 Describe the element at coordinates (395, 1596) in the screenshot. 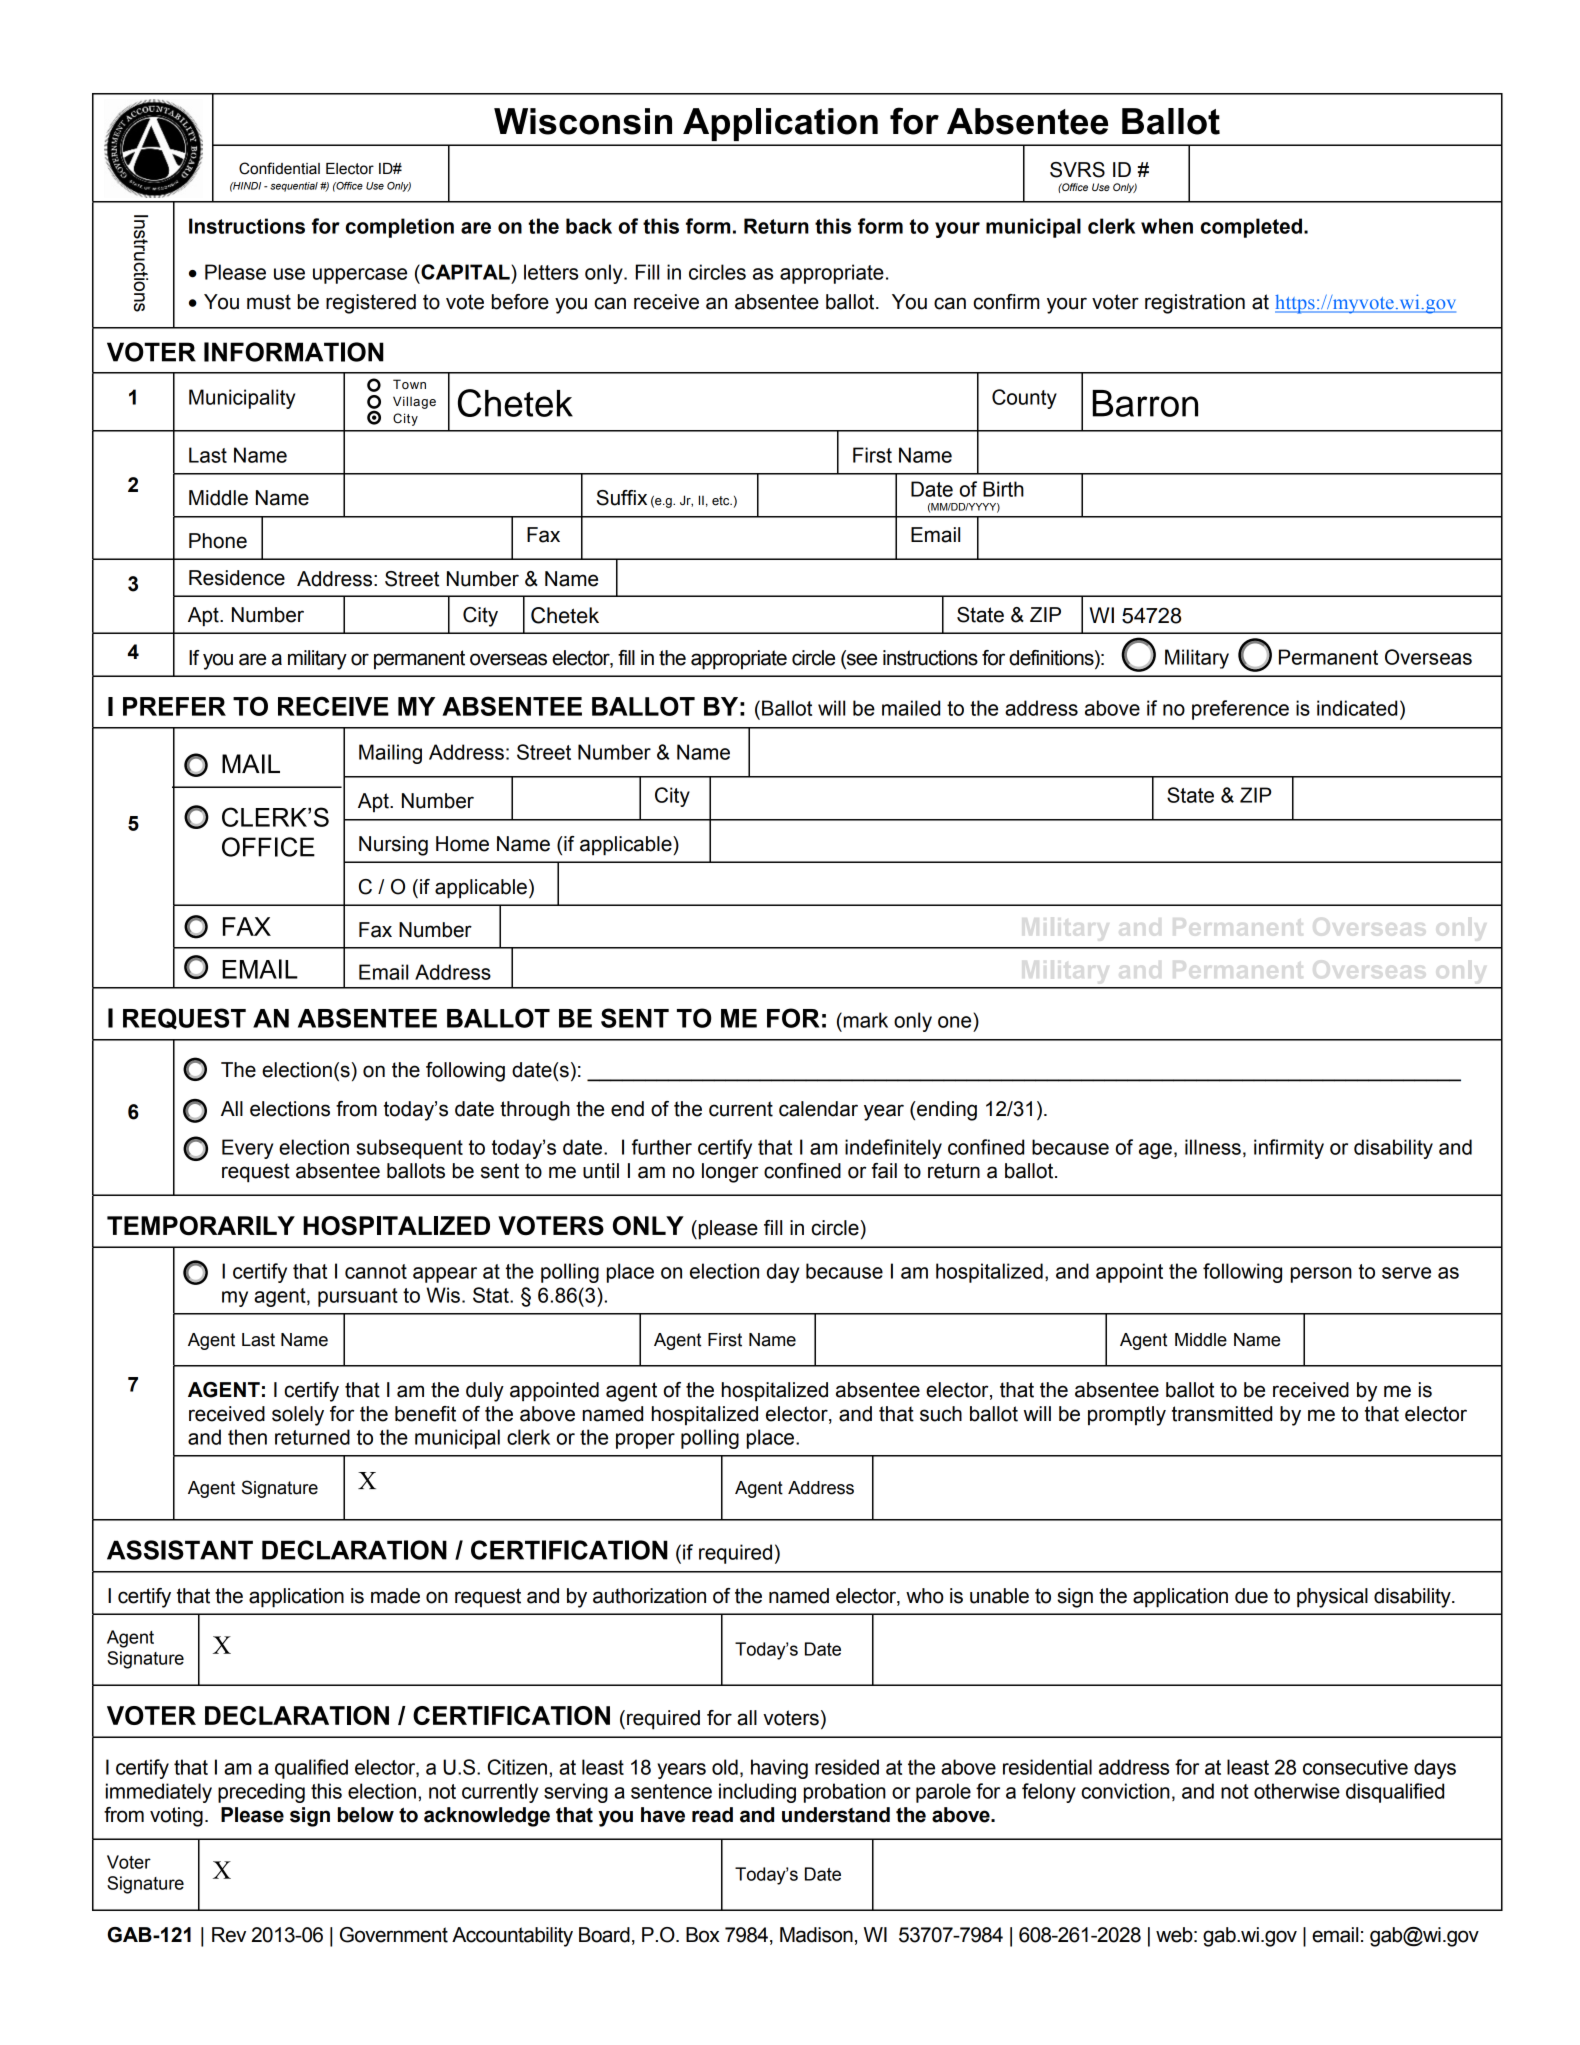

I see `made` at that location.
